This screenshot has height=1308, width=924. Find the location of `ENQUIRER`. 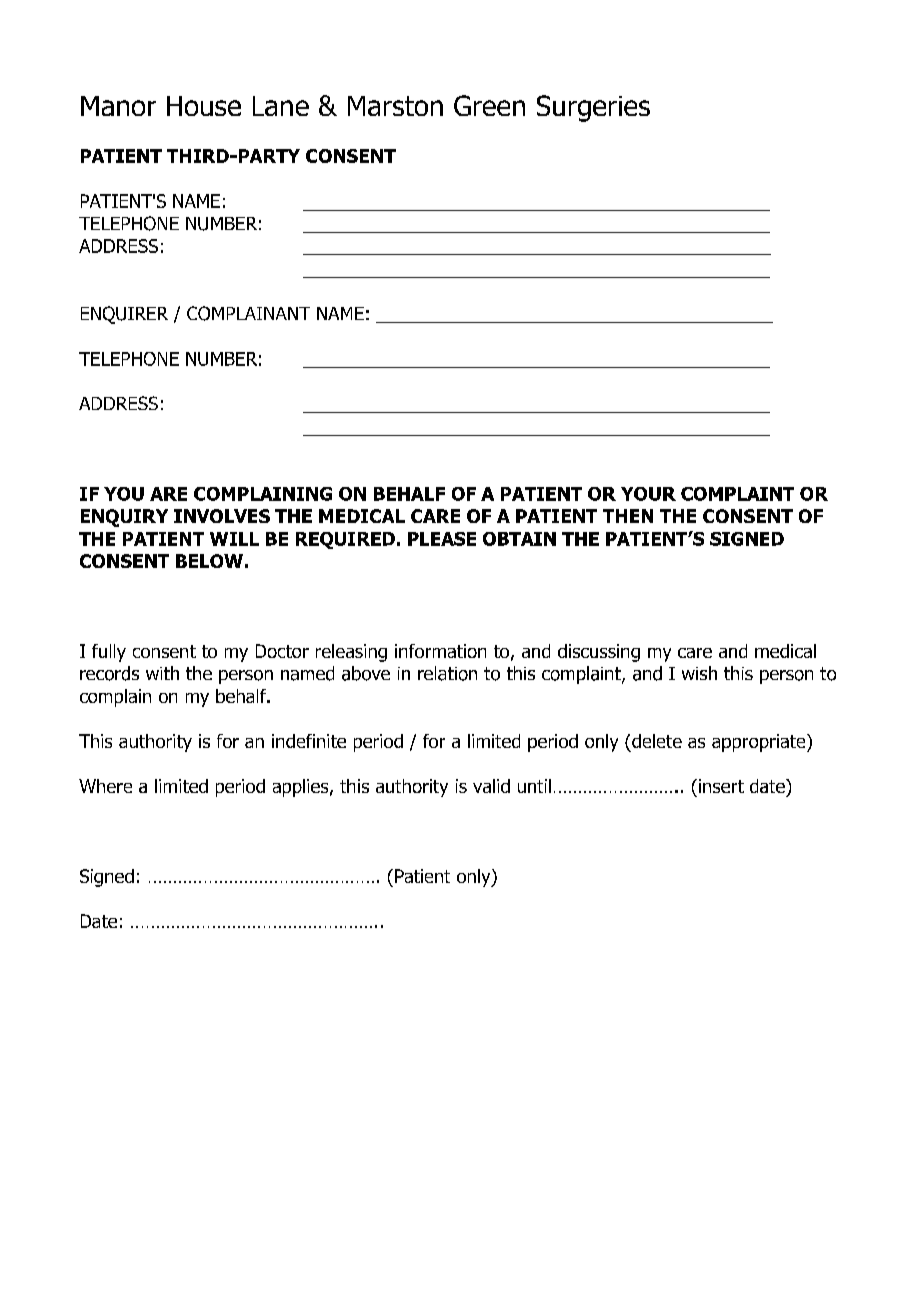

ENQUIRER is located at coordinates (124, 315).
